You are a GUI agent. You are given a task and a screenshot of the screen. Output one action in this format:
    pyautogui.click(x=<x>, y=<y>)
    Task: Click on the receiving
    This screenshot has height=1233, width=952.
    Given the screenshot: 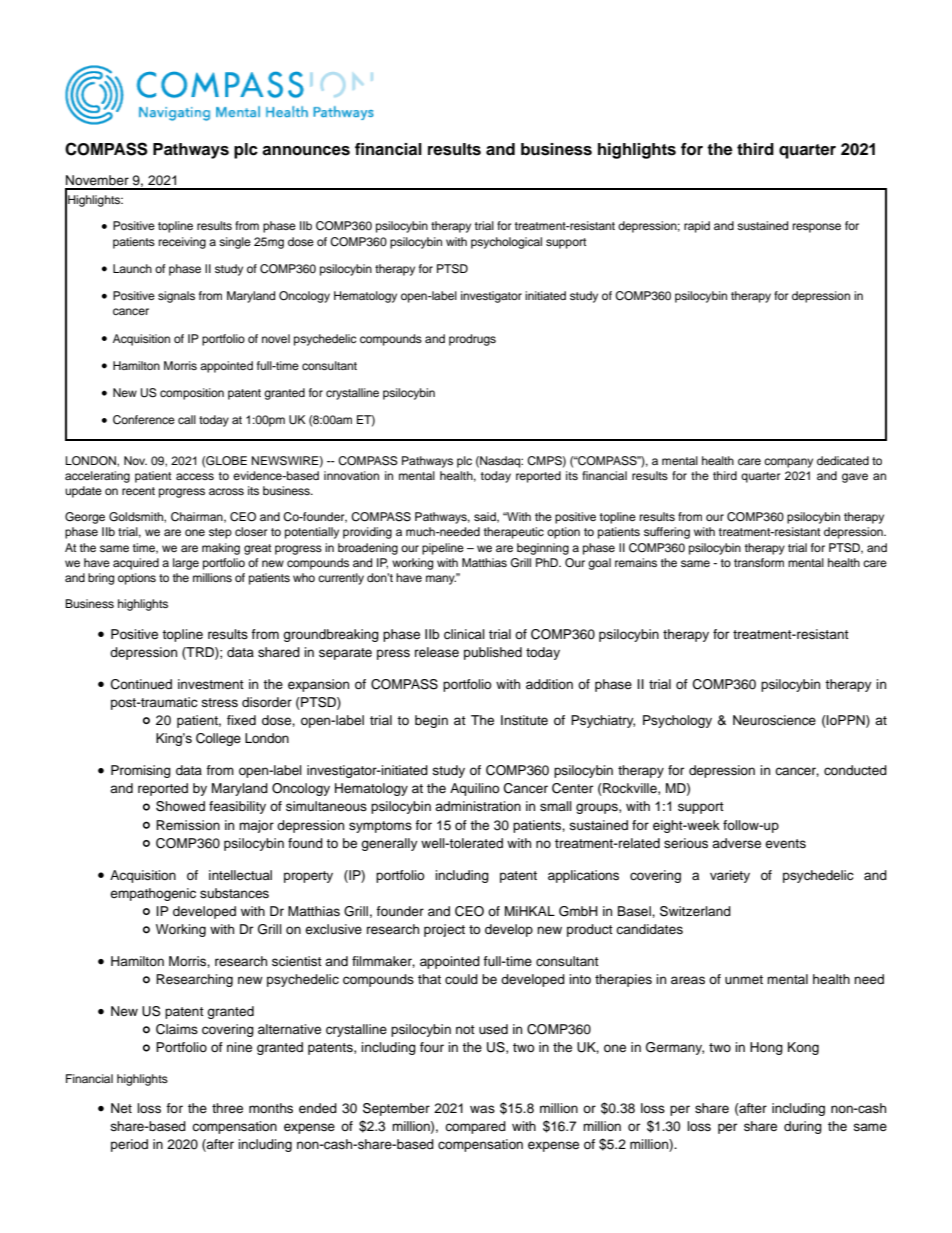 What is the action you would take?
    pyautogui.click(x=182, y=243)
